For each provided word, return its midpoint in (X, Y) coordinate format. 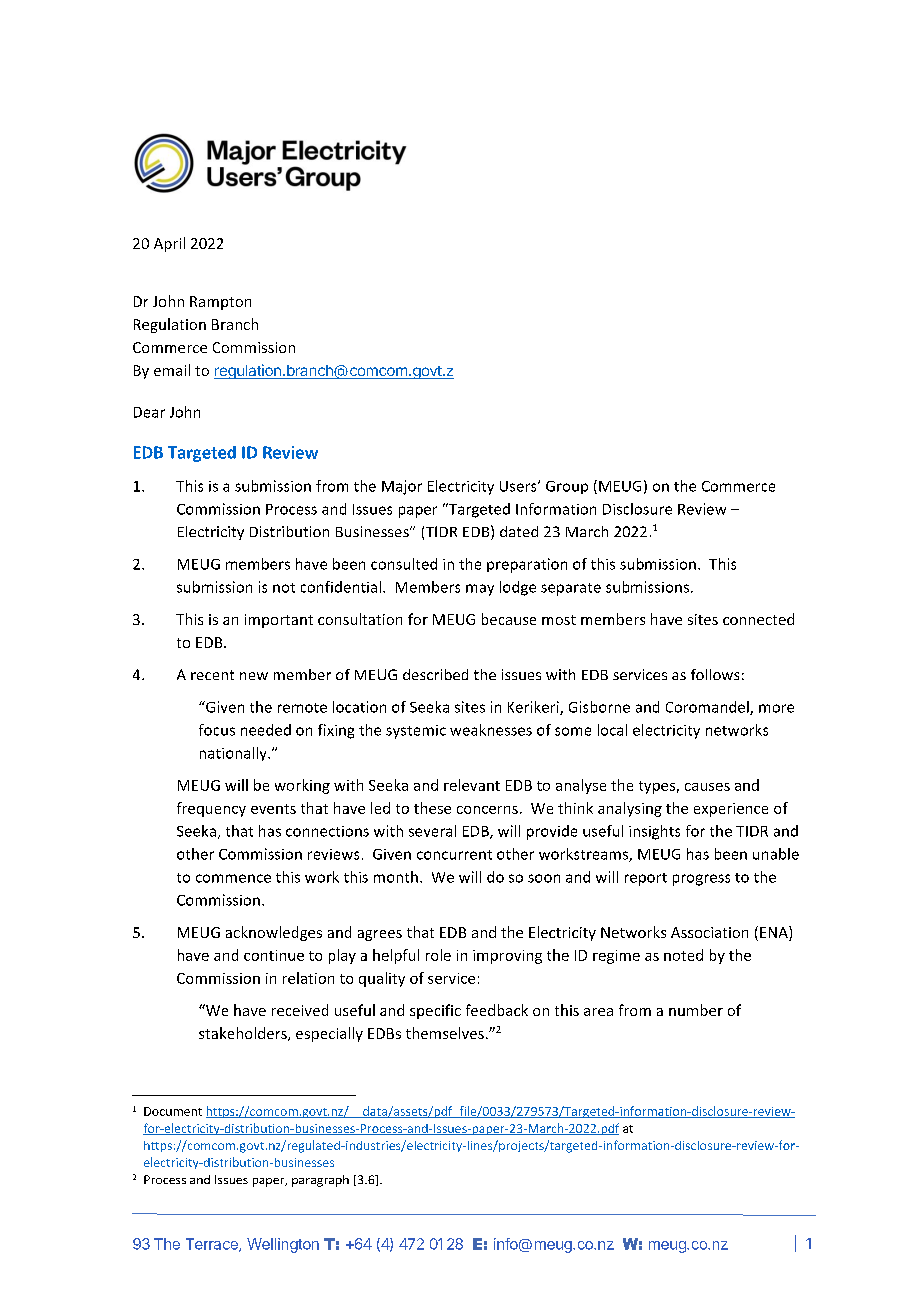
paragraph (320, 1181)
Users (519, 486)
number (696, 1010)
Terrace (213, 1245)
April (169, 244)
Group (567, 487)
